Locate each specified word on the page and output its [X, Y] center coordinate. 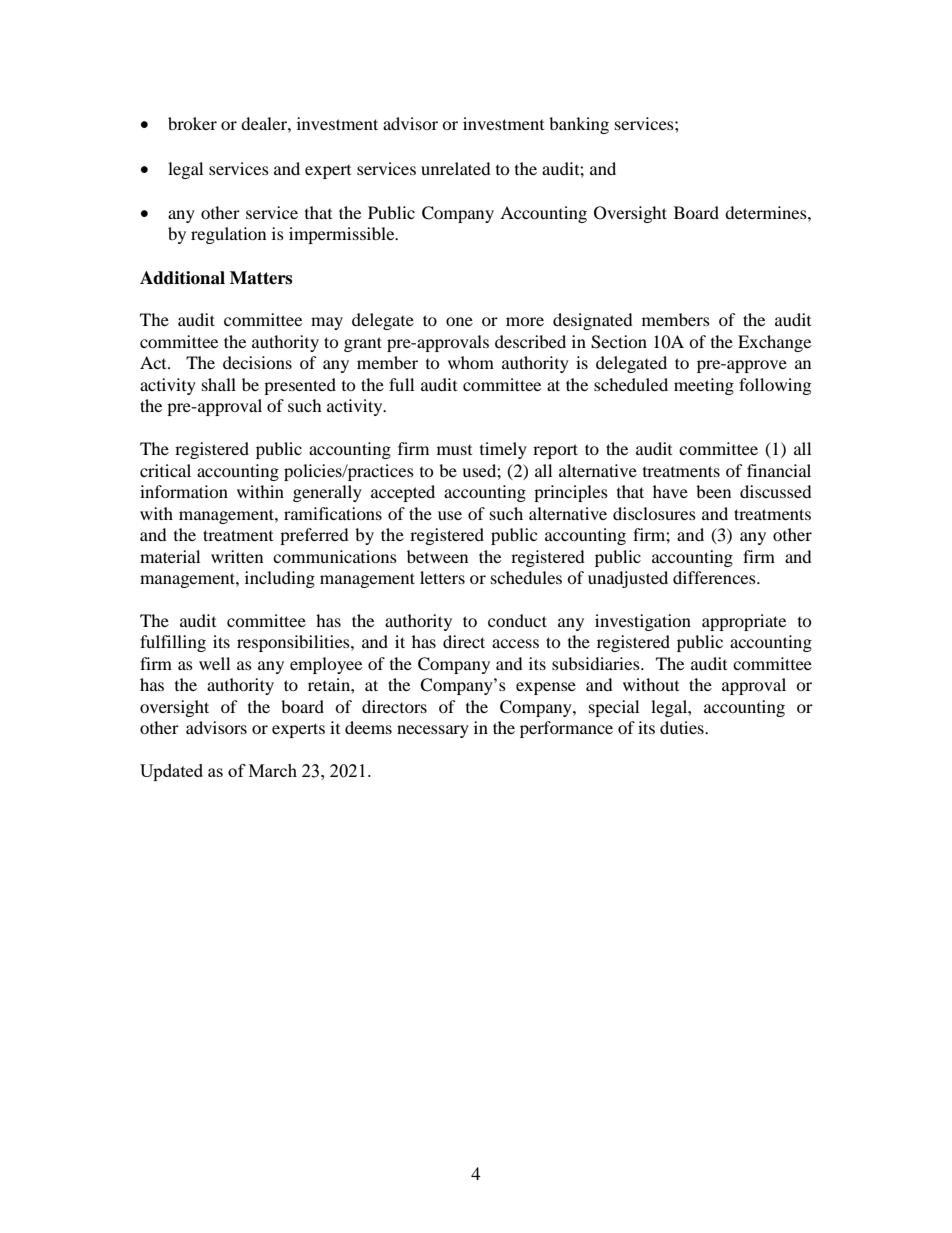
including [280, 579]
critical [165, 470]
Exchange [774, 343]
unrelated [456, 168]
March [273, 770]
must [454, 450]
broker [192, 123]
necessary [433, 731]
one [459, 321]
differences [715, 577]
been [713, 491]
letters [442, 577]
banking [579, 125]
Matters [261, 278]
